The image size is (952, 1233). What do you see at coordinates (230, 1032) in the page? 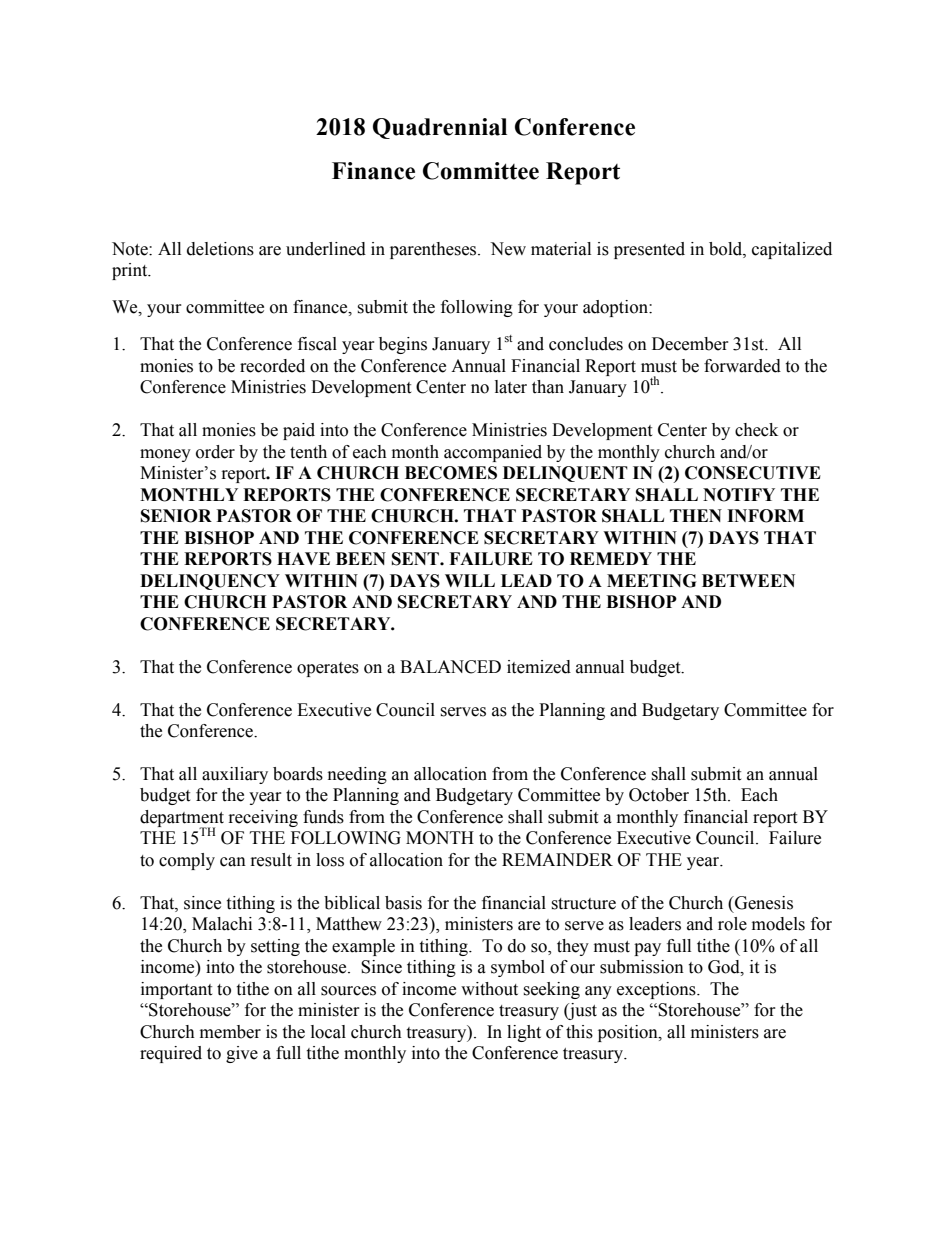
I see `member` at bounding box center [230, 1032].
